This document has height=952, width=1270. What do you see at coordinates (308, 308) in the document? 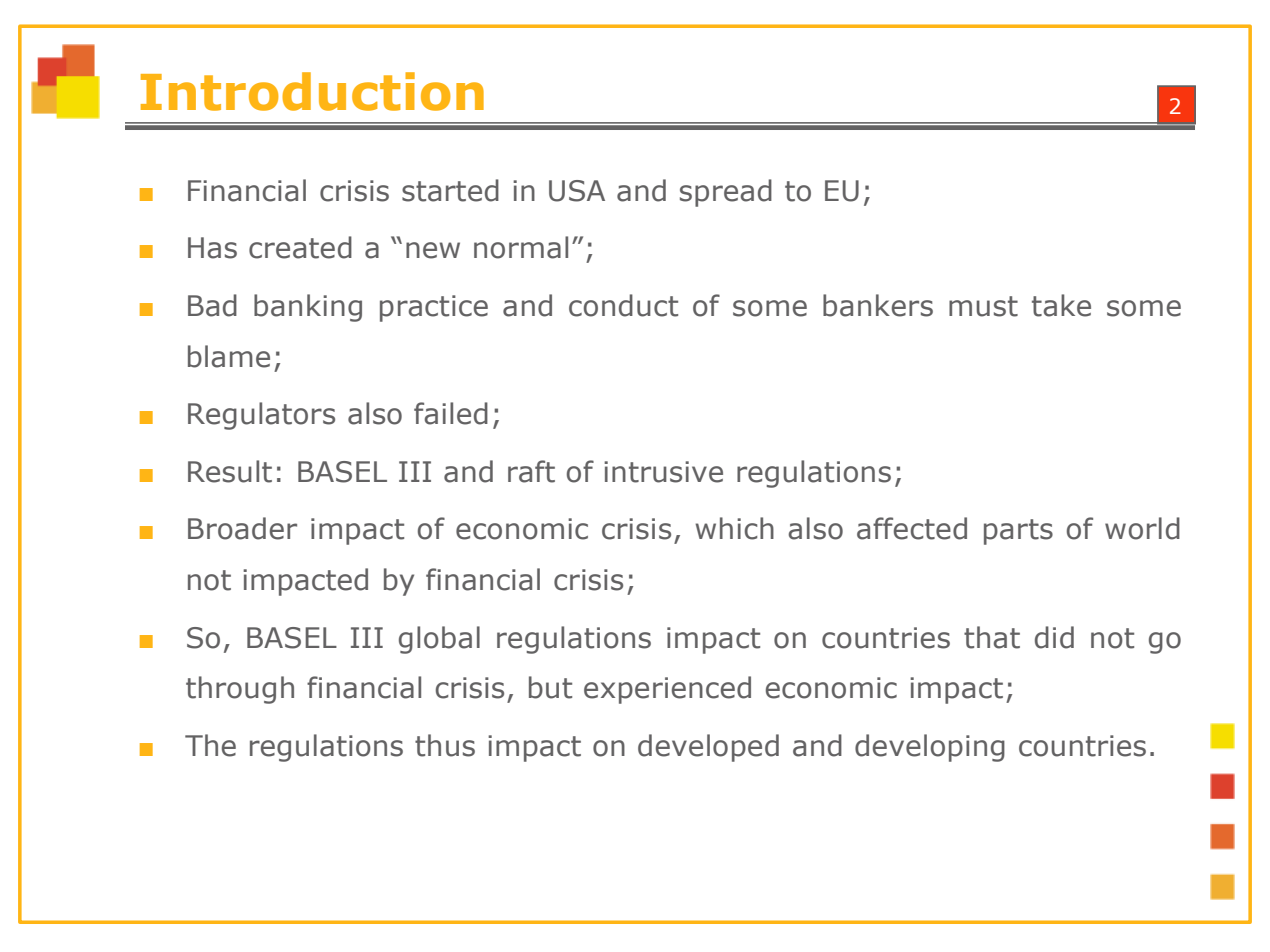
I see `banking` at bounding box center [308, 308].
